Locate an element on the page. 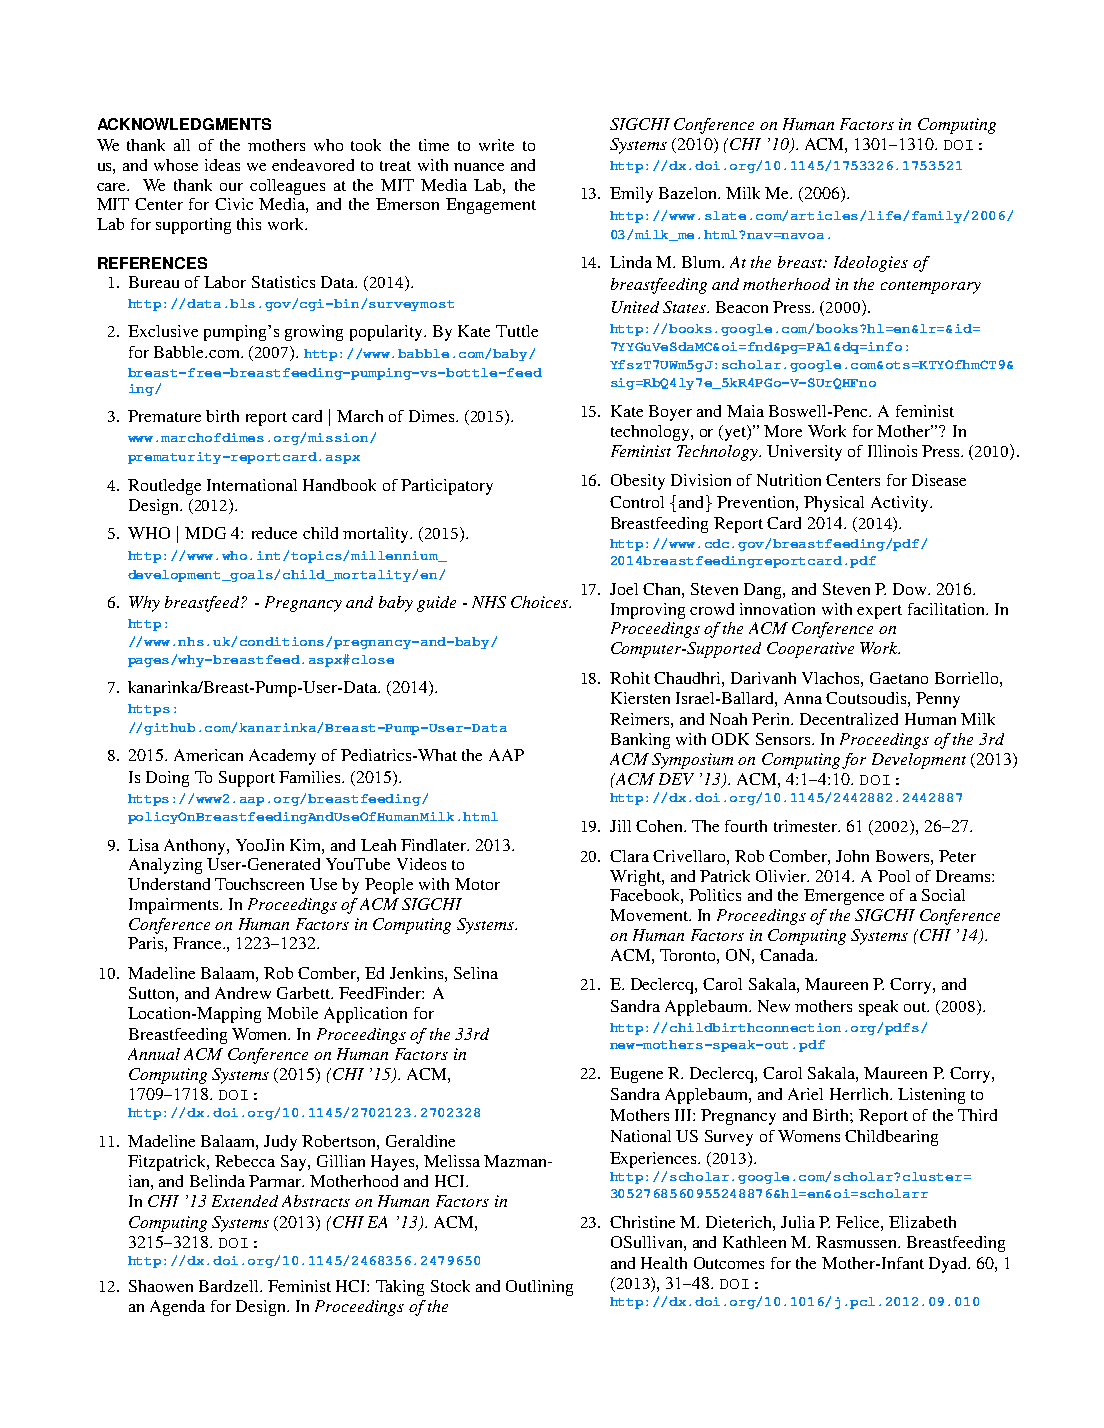 This page has height=1428, width=1104. Control is located at coordinates (637, 502).
